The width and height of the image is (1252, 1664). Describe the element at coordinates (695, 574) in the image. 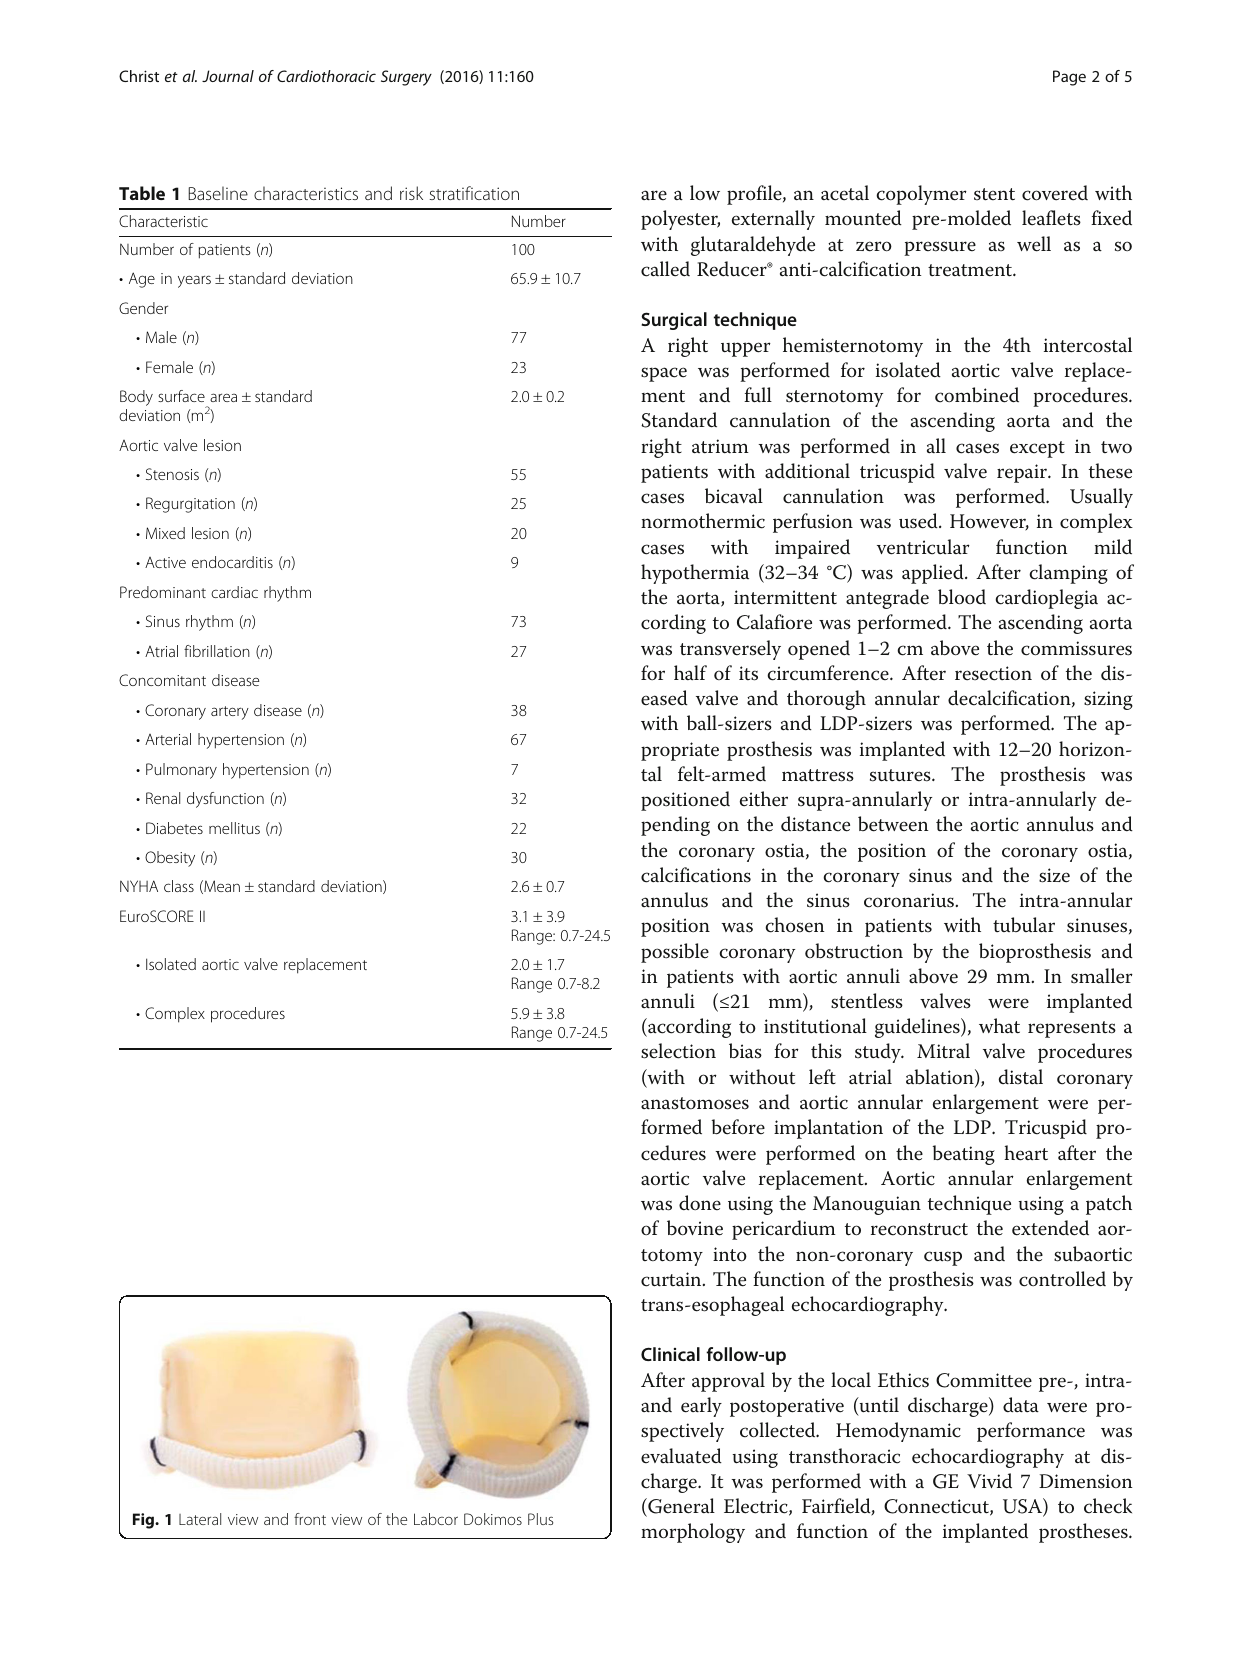

I see `hypothermia` at that location.
